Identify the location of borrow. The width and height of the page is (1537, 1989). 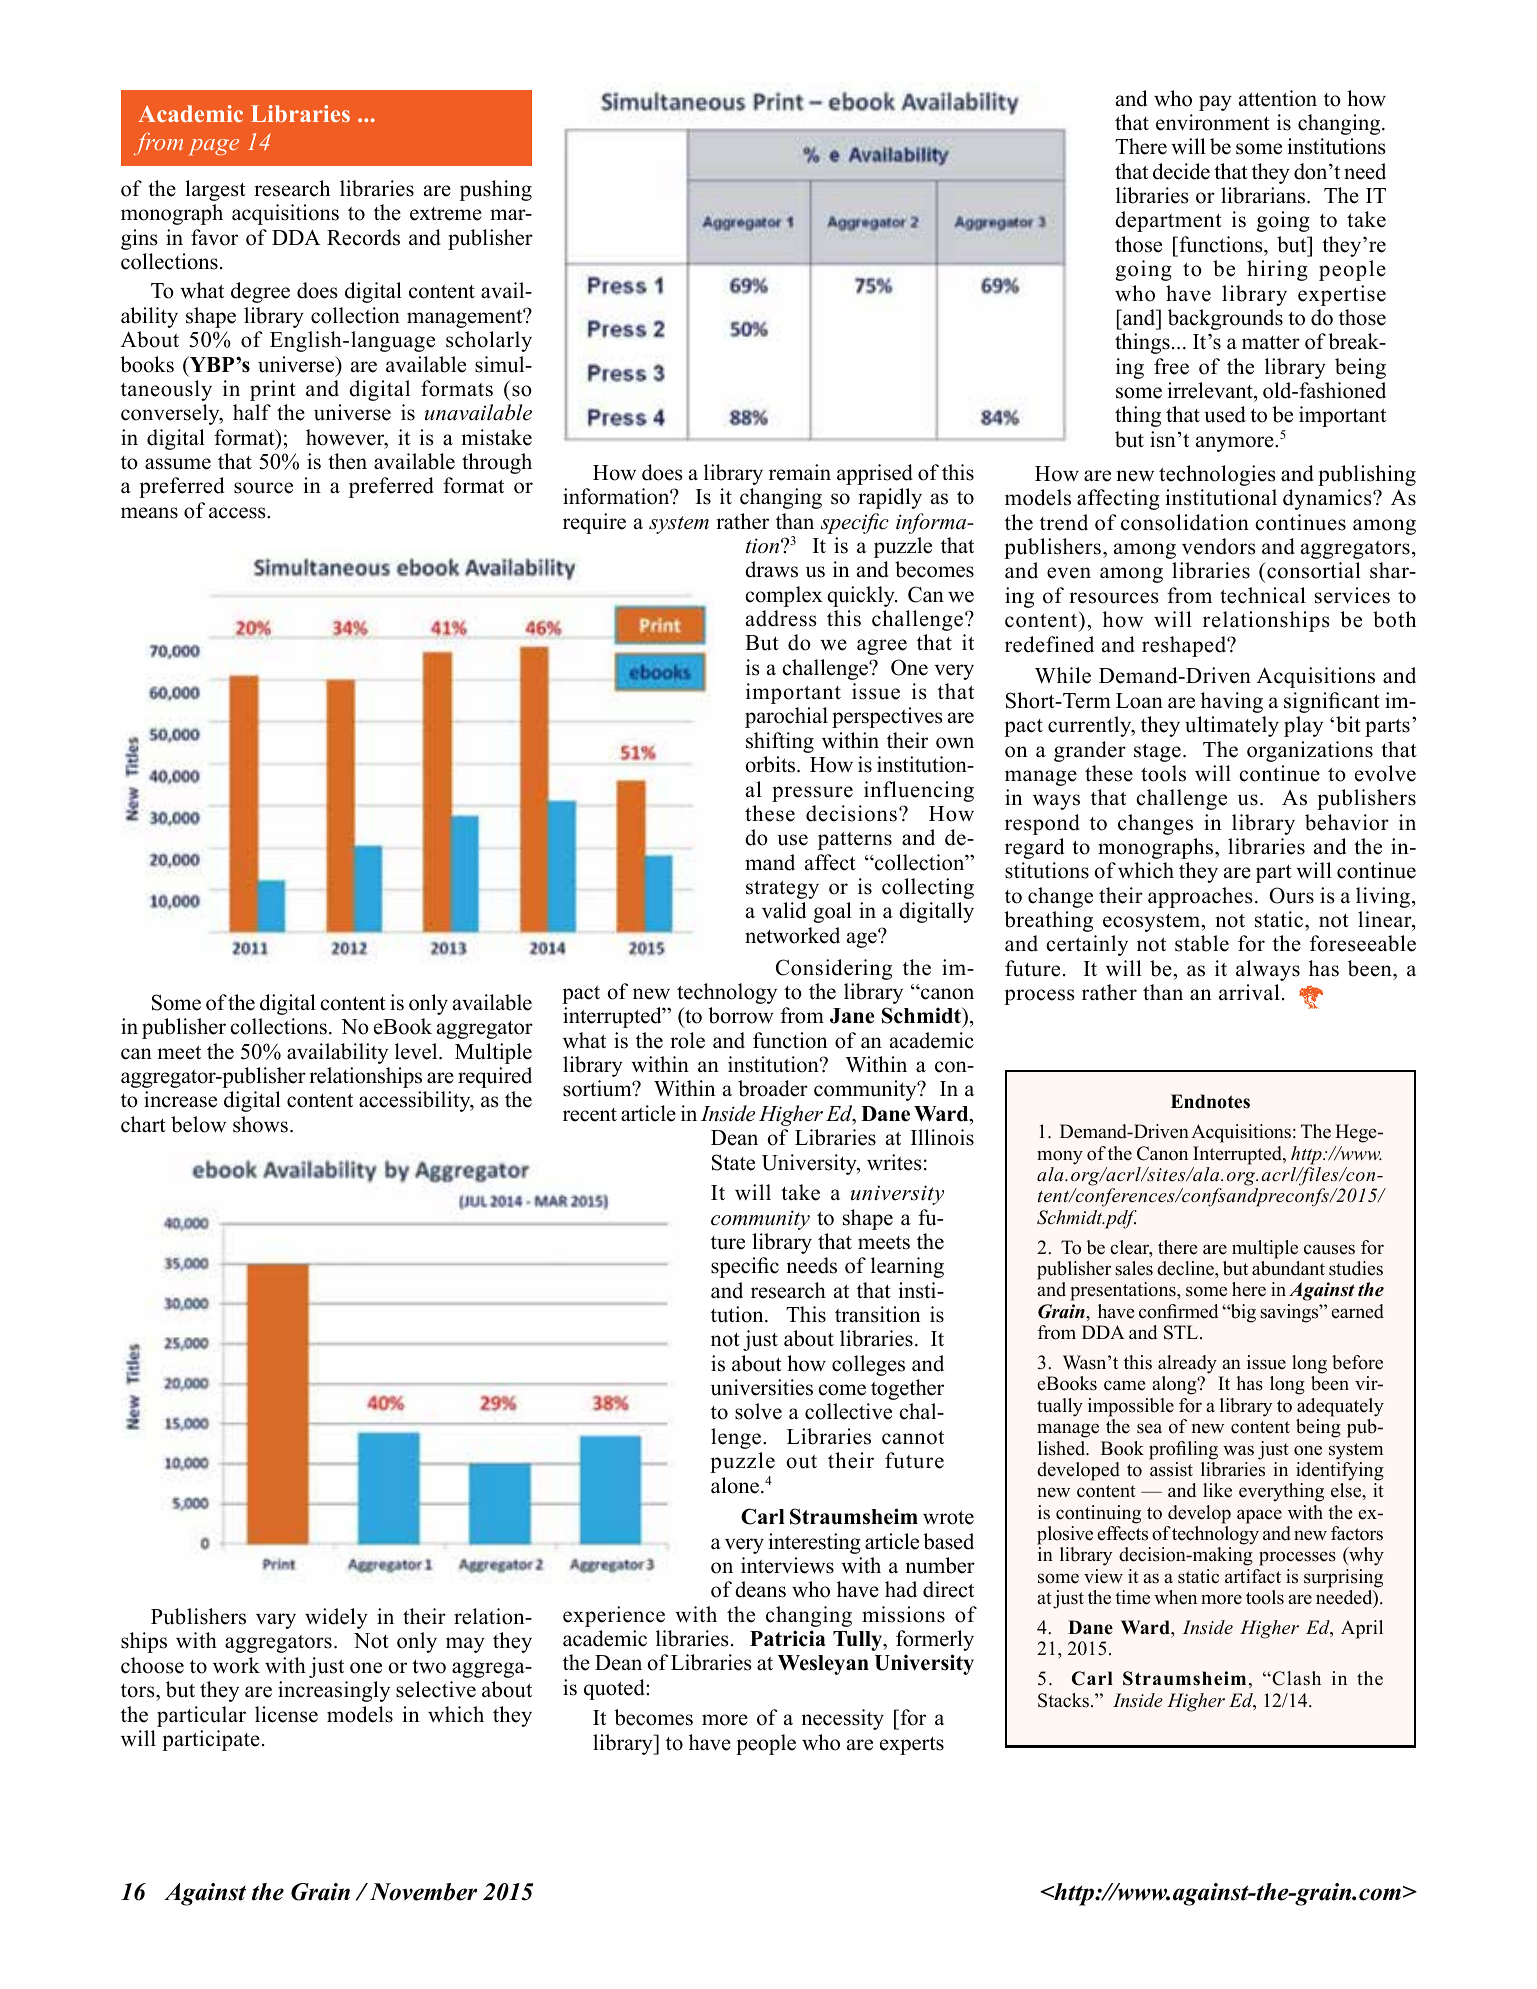
(741, 1015).
